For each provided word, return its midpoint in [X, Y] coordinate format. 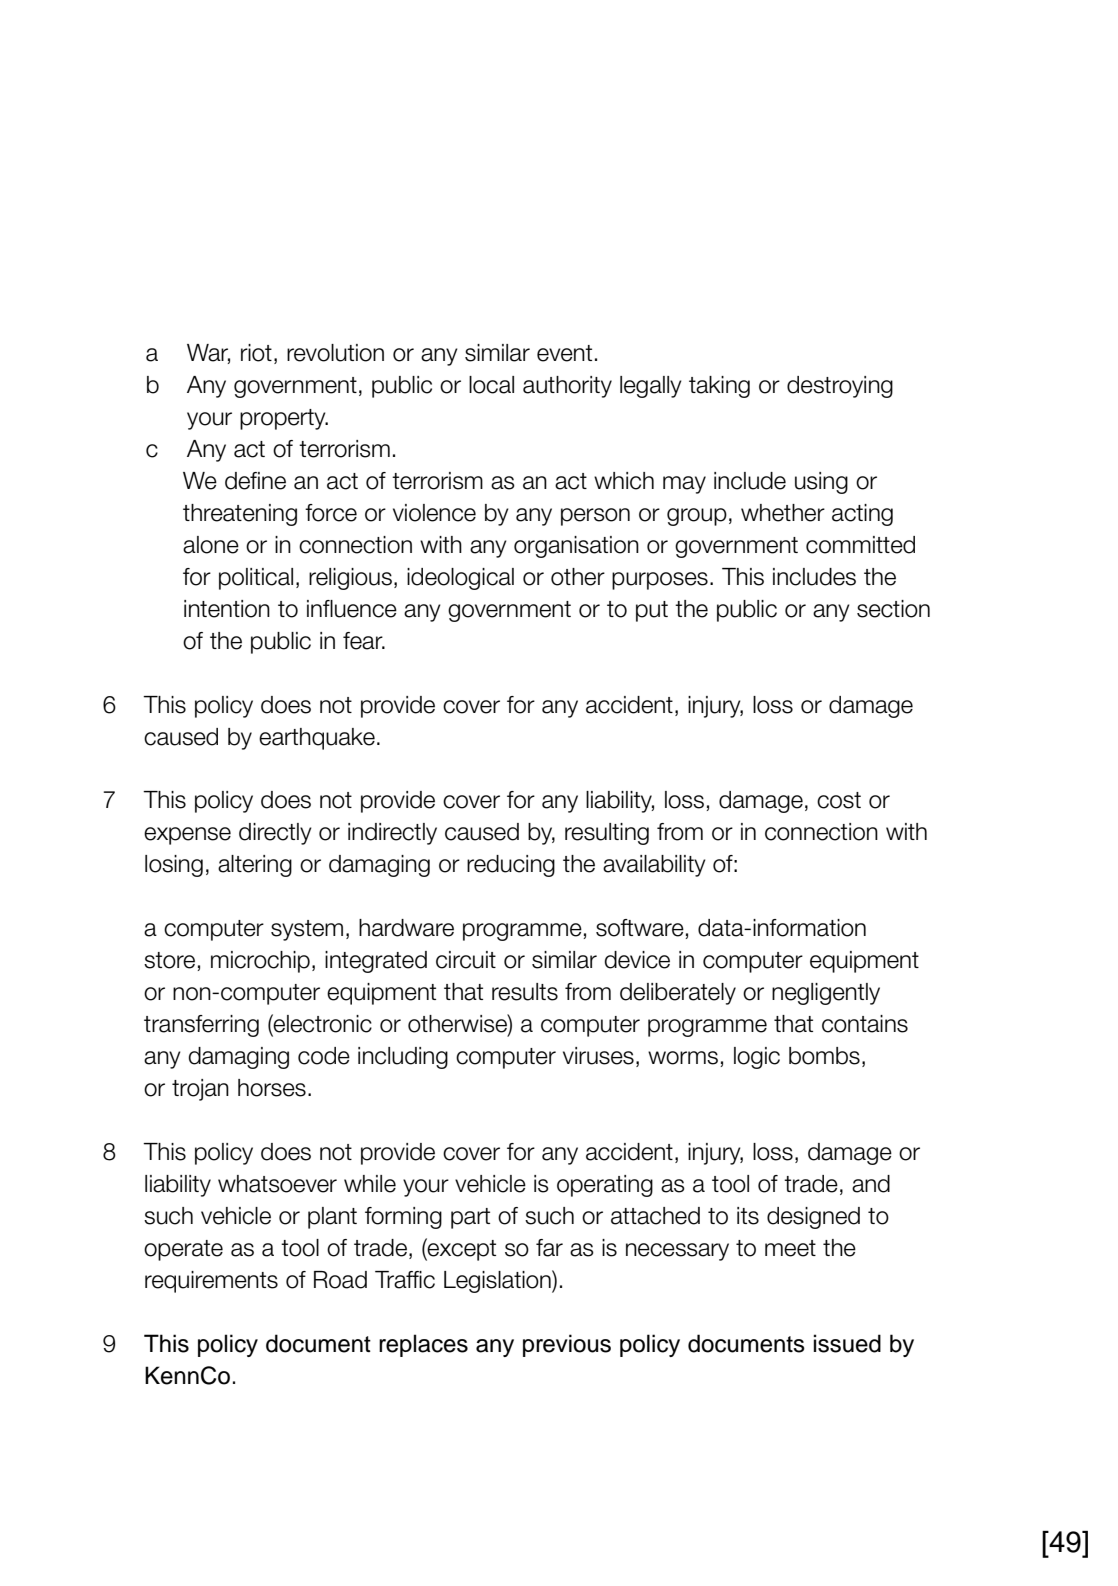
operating [605, 1186]
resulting [607, 834]
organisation [576, 547]
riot [256, 353]
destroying [840, 387]
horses [272, 1088]
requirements [211, 1282]
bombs [824, 1056]
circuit [466, 960]
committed [860, 545]
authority [567, 387]
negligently [826, 994]
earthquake [317, 739]
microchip [260, 962]
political [256, 579]
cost [839, 800]
